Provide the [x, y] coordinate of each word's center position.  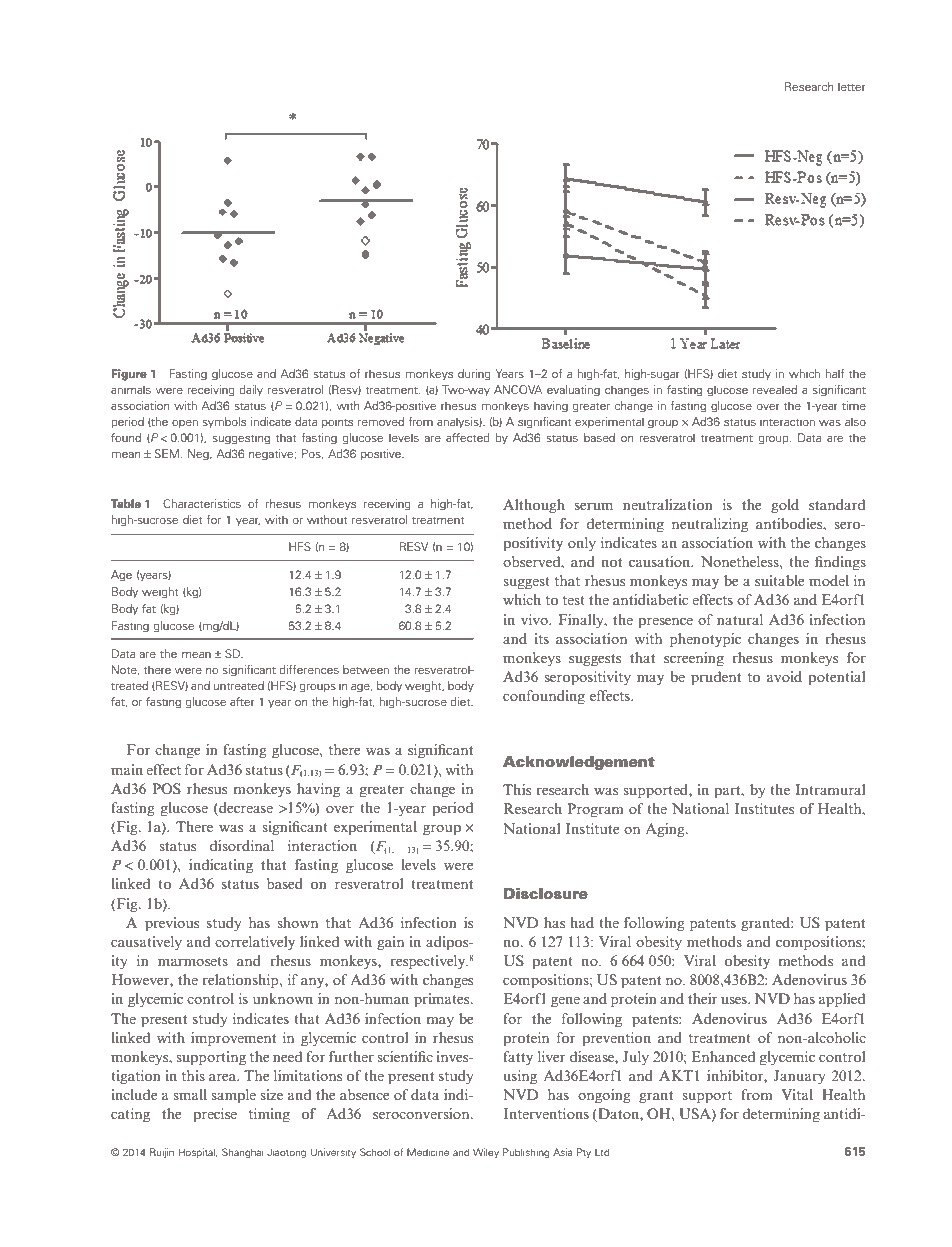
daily [251, 390]
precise [215, 1115]
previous [172, 924]
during [474, 375]
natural [740, 619]
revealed [775, 389]
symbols [224, 422]
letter [852, 86]
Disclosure [546, 894]
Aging [666, 830]
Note [125, 670]
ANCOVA [518, 389]
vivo [535, 619]
